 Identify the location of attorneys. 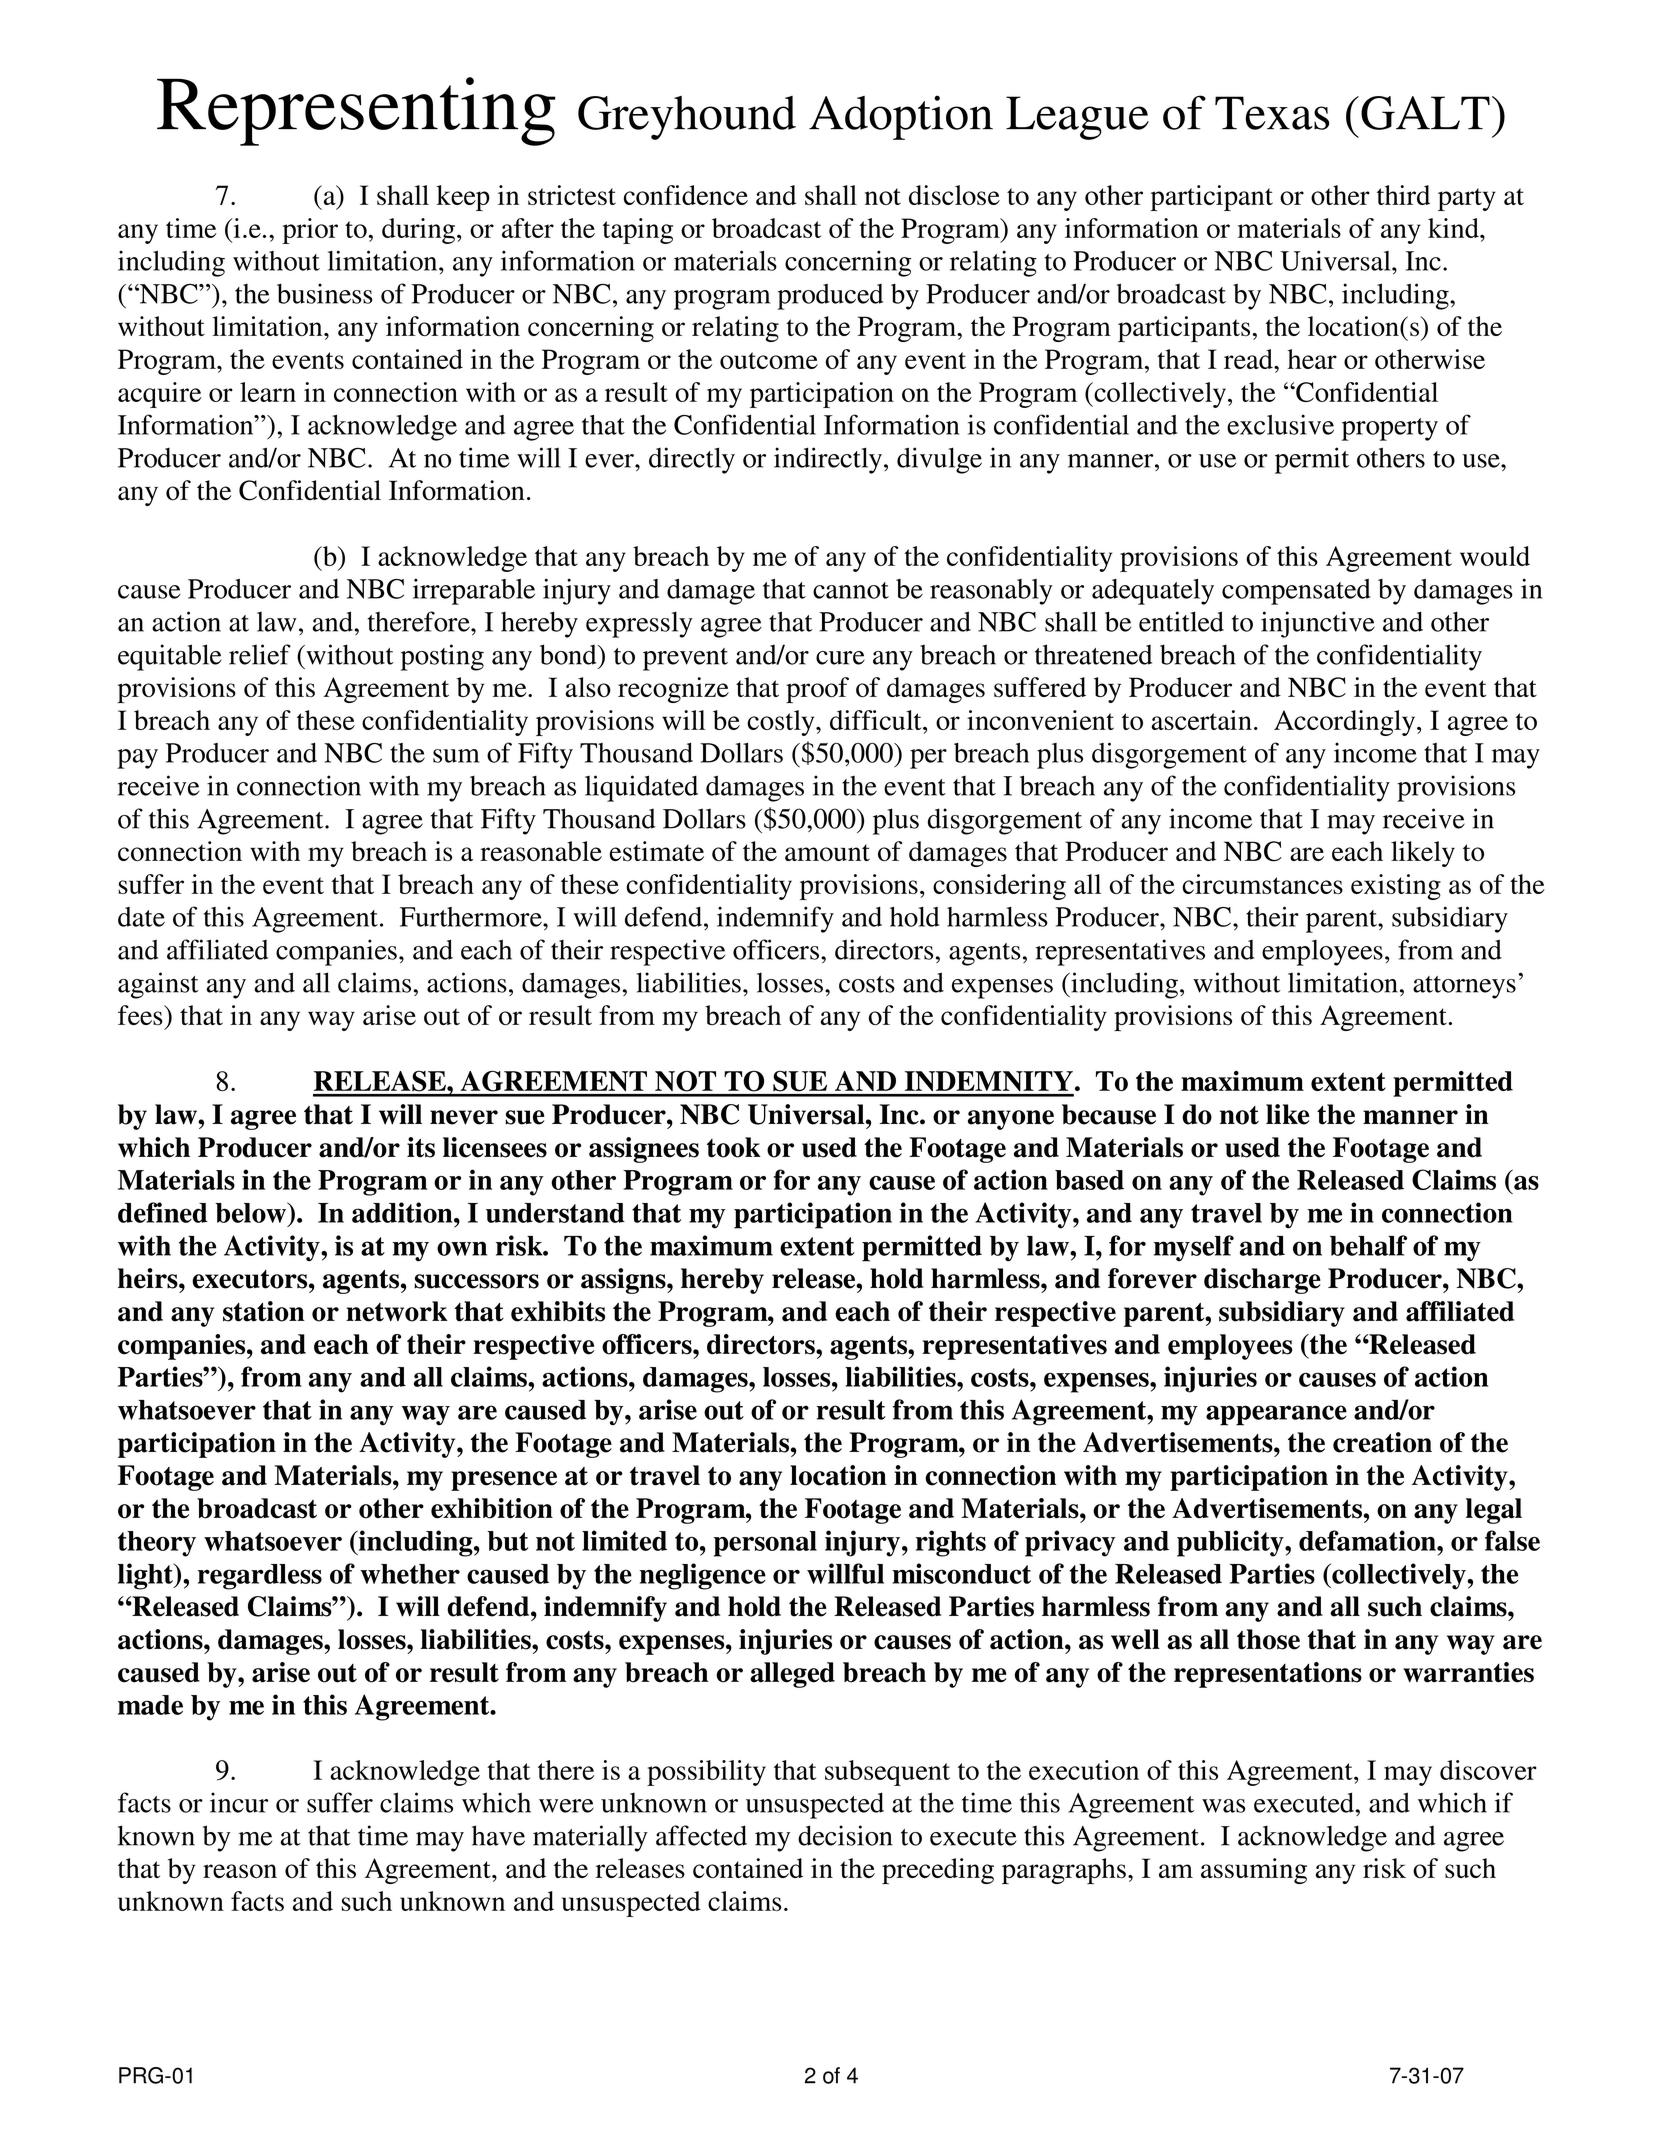
(1464, 987).
